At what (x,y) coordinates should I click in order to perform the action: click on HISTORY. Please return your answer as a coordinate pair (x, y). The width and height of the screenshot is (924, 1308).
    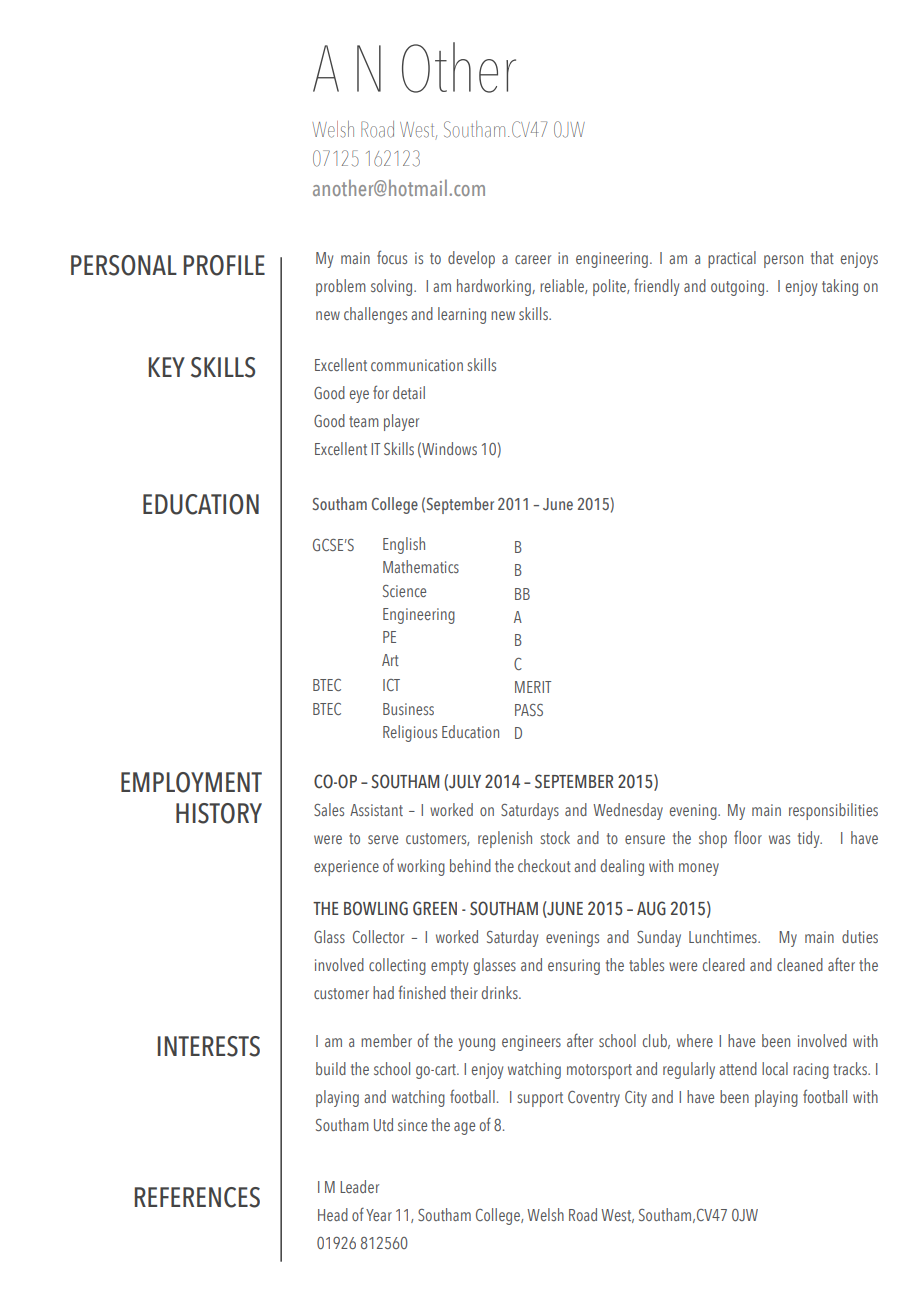
    Looking at the image, I should click on (219, 813).
